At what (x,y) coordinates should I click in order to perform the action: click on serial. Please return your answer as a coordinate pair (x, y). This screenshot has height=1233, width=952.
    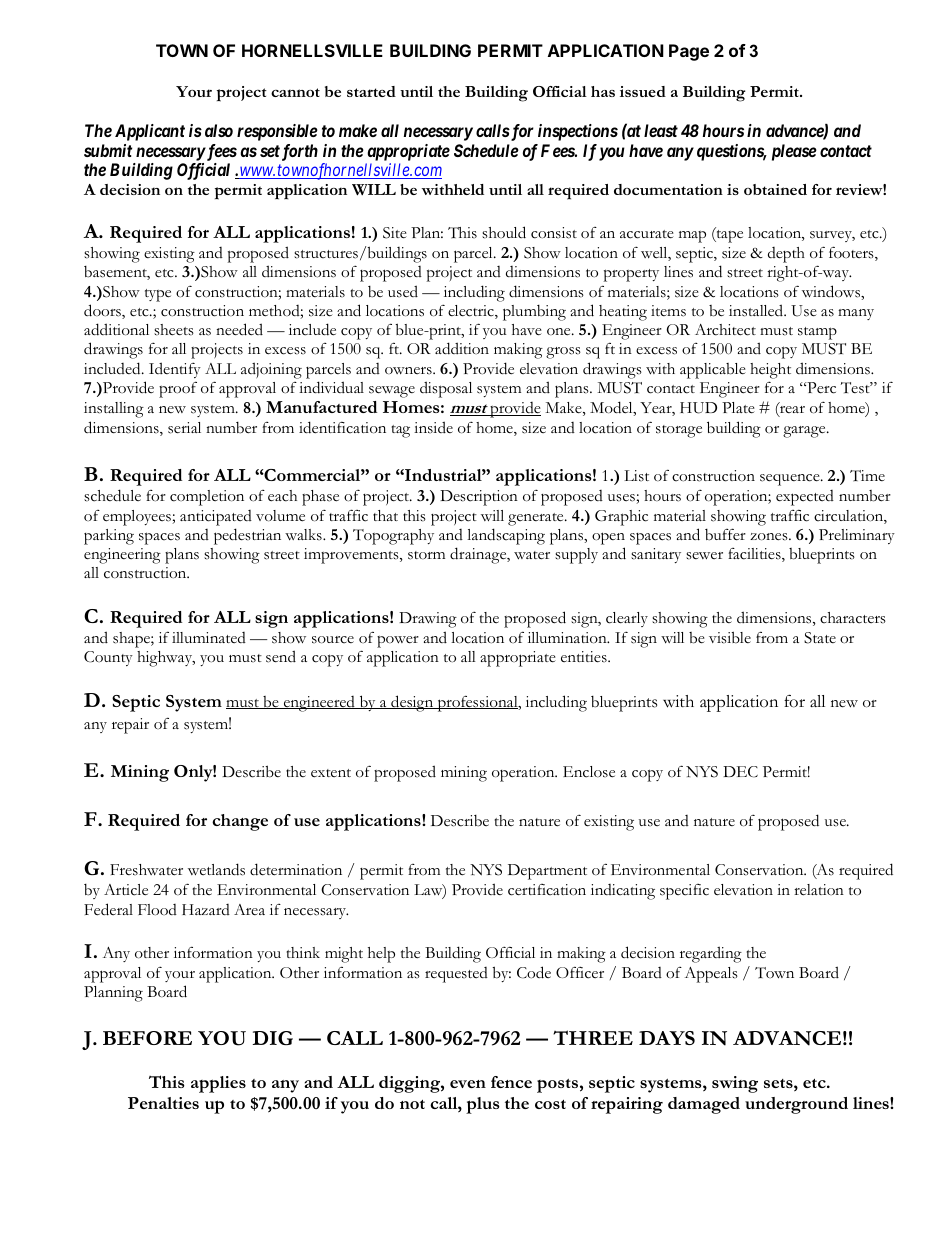
    Looking at the image, I should click on (184, 428).
